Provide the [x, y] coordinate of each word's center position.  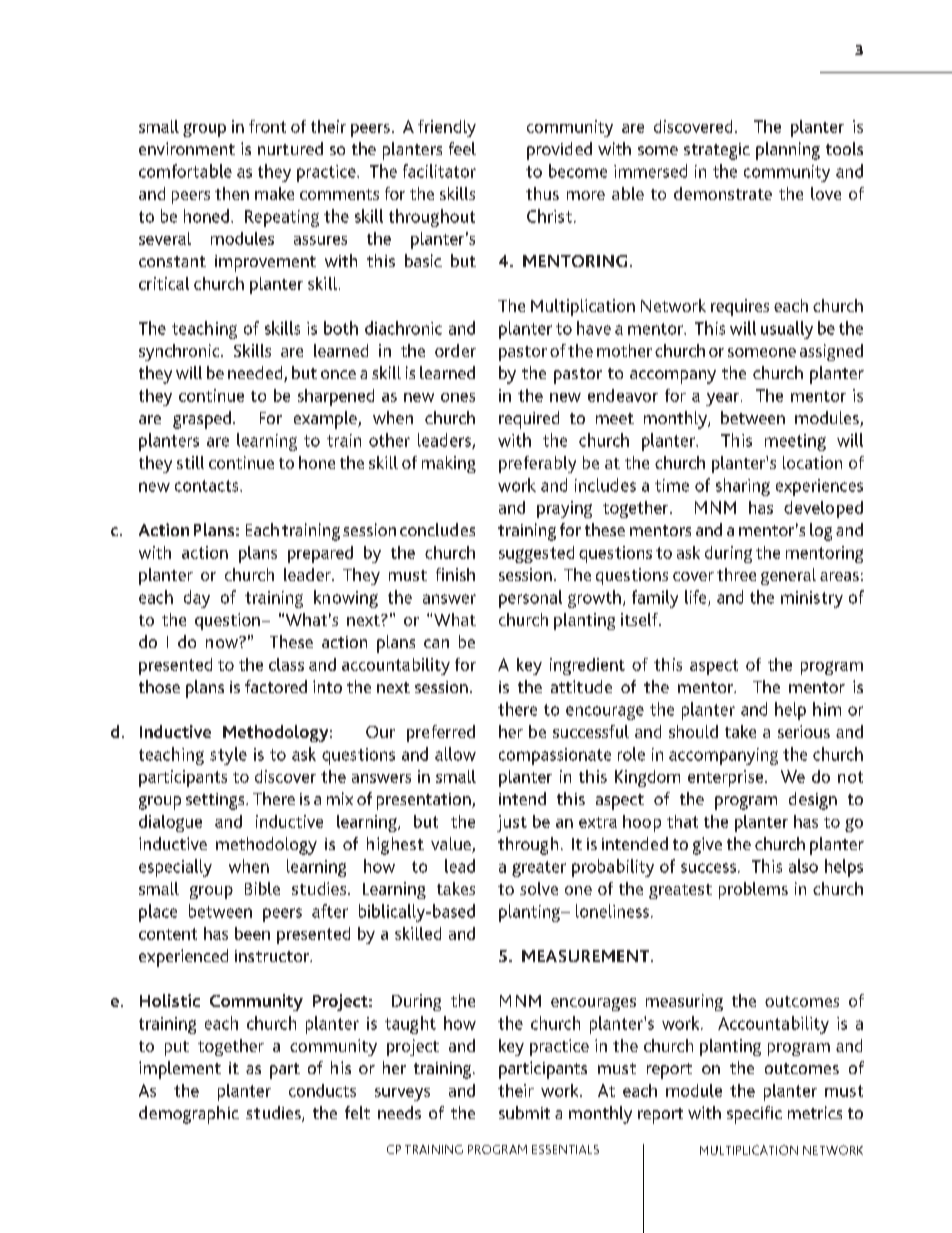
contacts [208, 486]
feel [462, 148]
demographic [189, 1115]
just [512, 823]
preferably [537, 464]
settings [216, 801]
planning [788, 151]
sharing [743, 487]
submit [524, 1112]
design [813, 801]
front [267, 126]
